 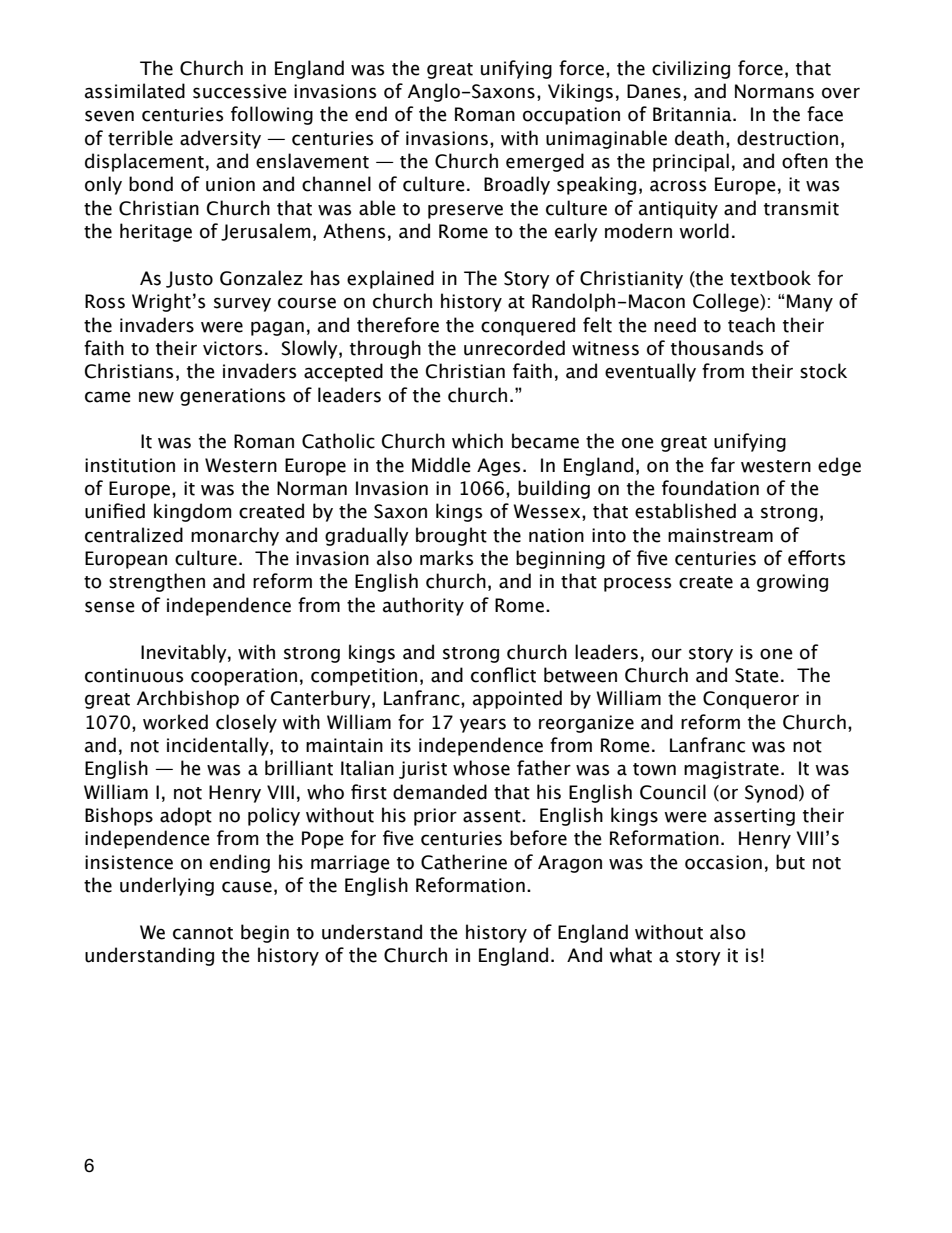 What do you see at coordinates (175, 722) in the screenshot?
I see `worked` at bounding box center [175, 722].
